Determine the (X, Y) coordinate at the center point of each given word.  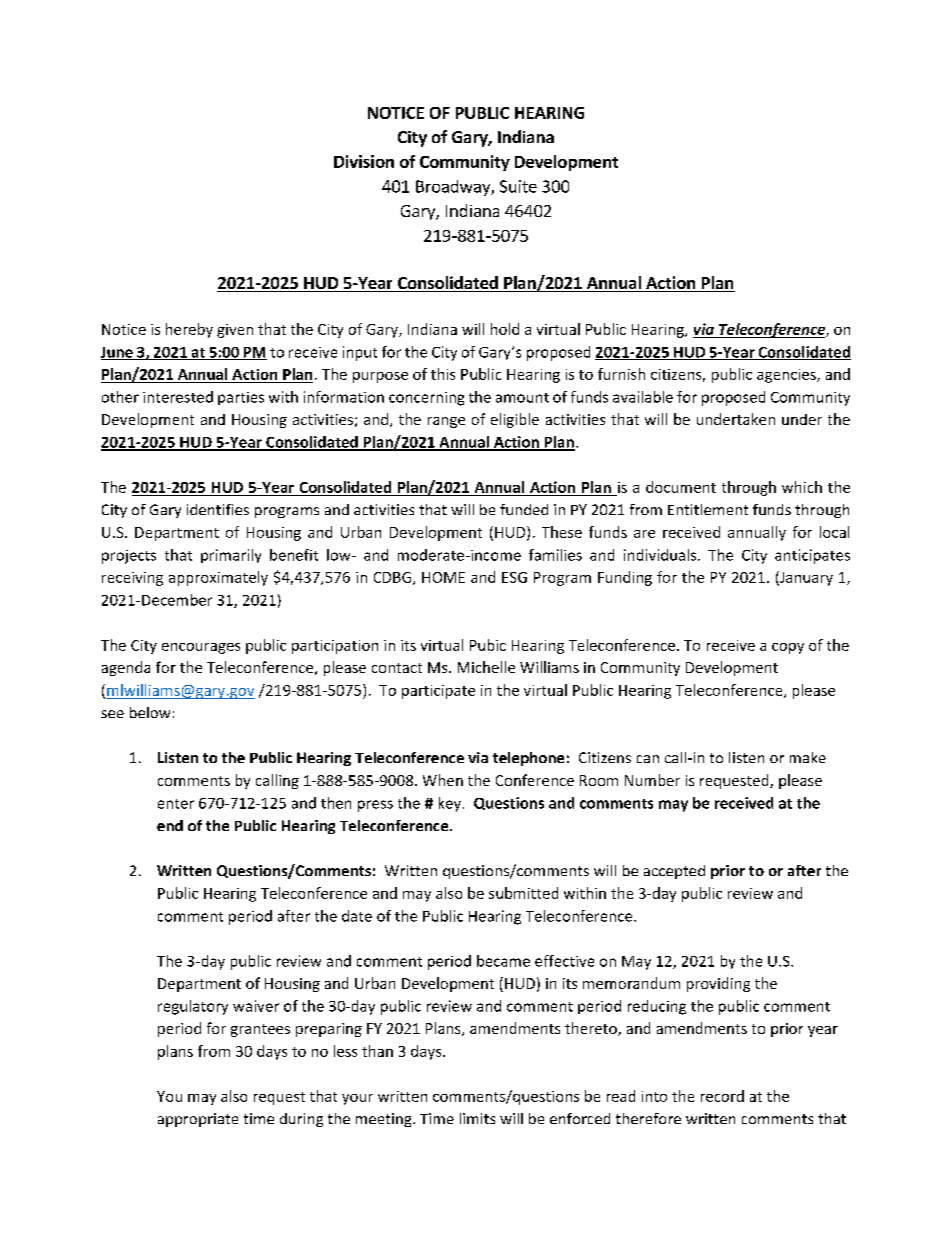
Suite (518, 186)
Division (364, 161)
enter (176, 804)
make (808, 757)
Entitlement (708, 509)
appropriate (198, 1120)
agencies (787, 376)
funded (524, 509)
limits (477, 1118)
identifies (218, 509)
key (450, 804)
